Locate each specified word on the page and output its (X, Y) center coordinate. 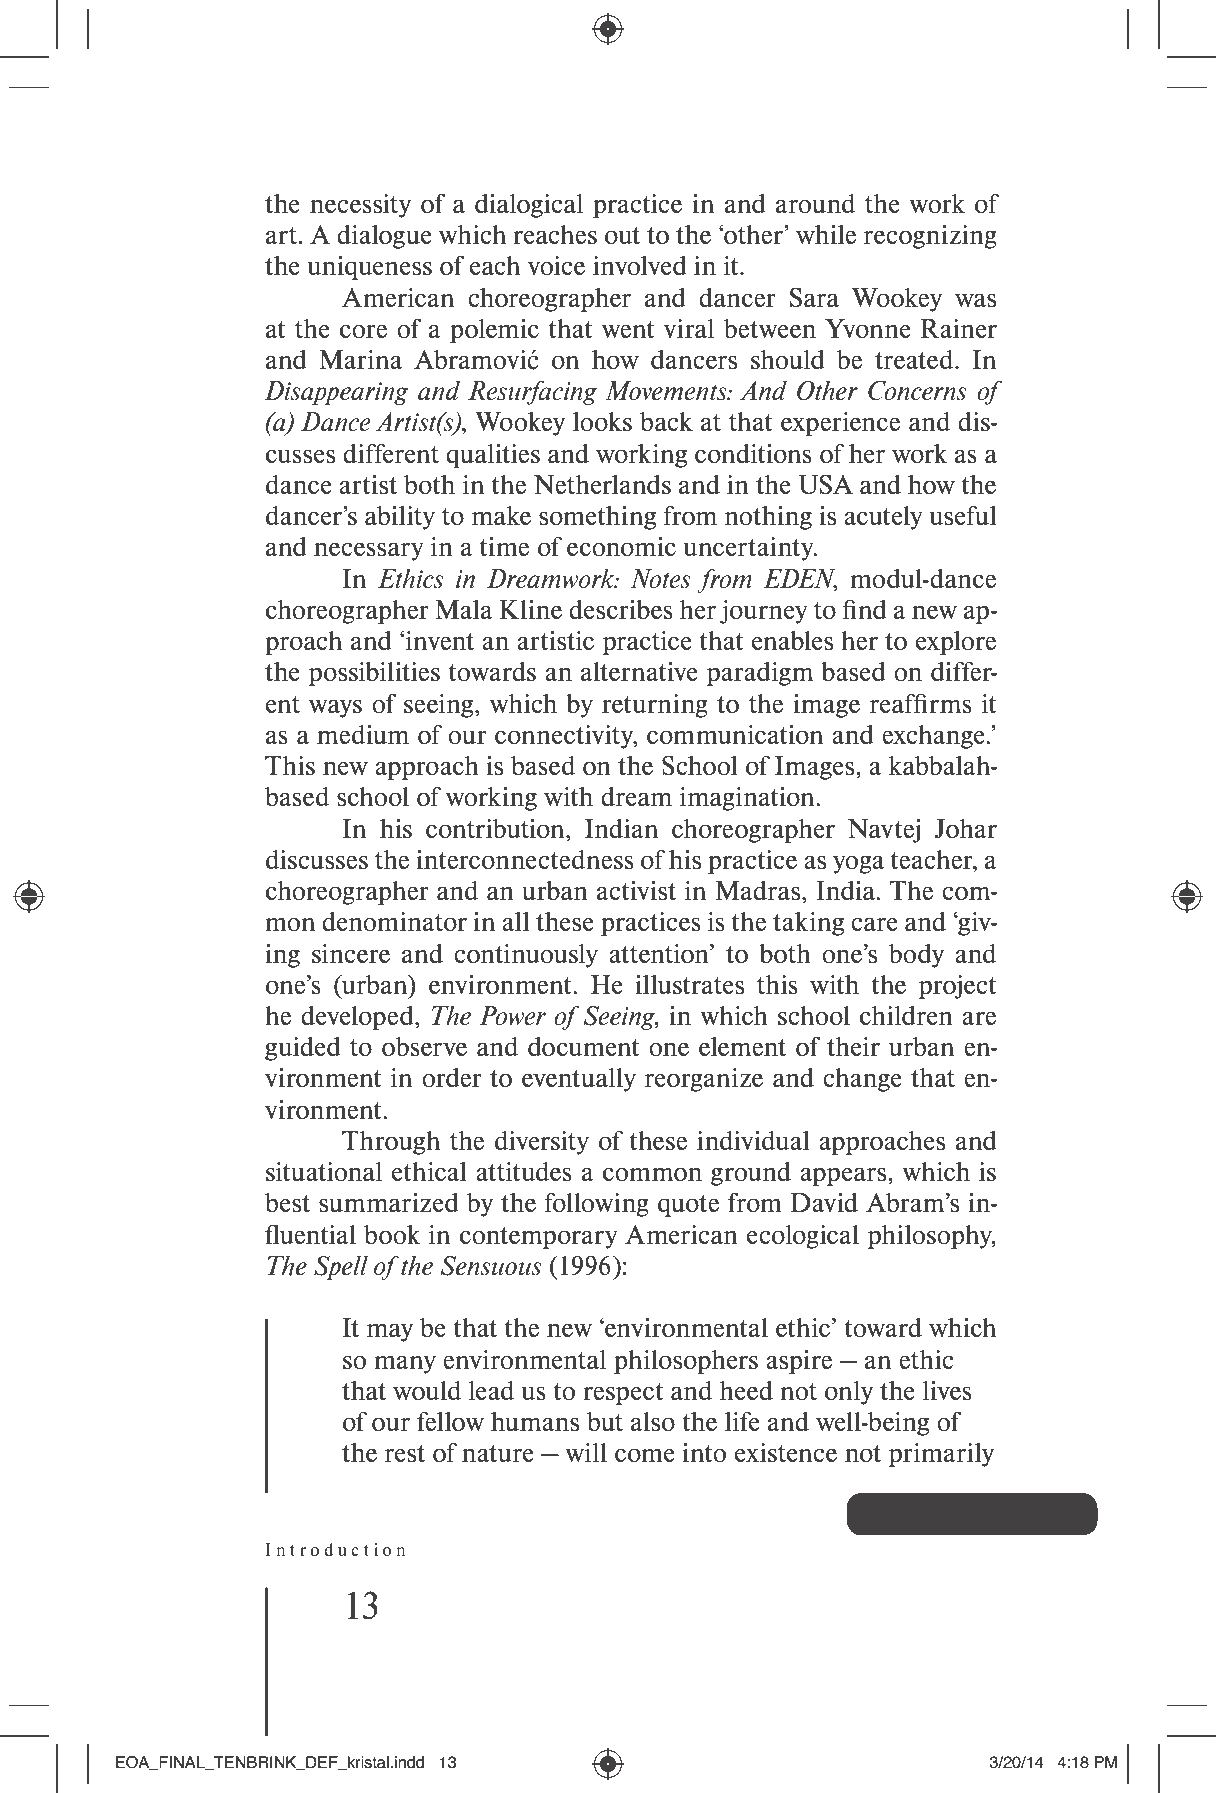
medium (363, 734)
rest (405, 1453)
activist (636, 890)
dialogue (384, 237)
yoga (858, 864)
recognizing (930, 237)
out (622, 235)
